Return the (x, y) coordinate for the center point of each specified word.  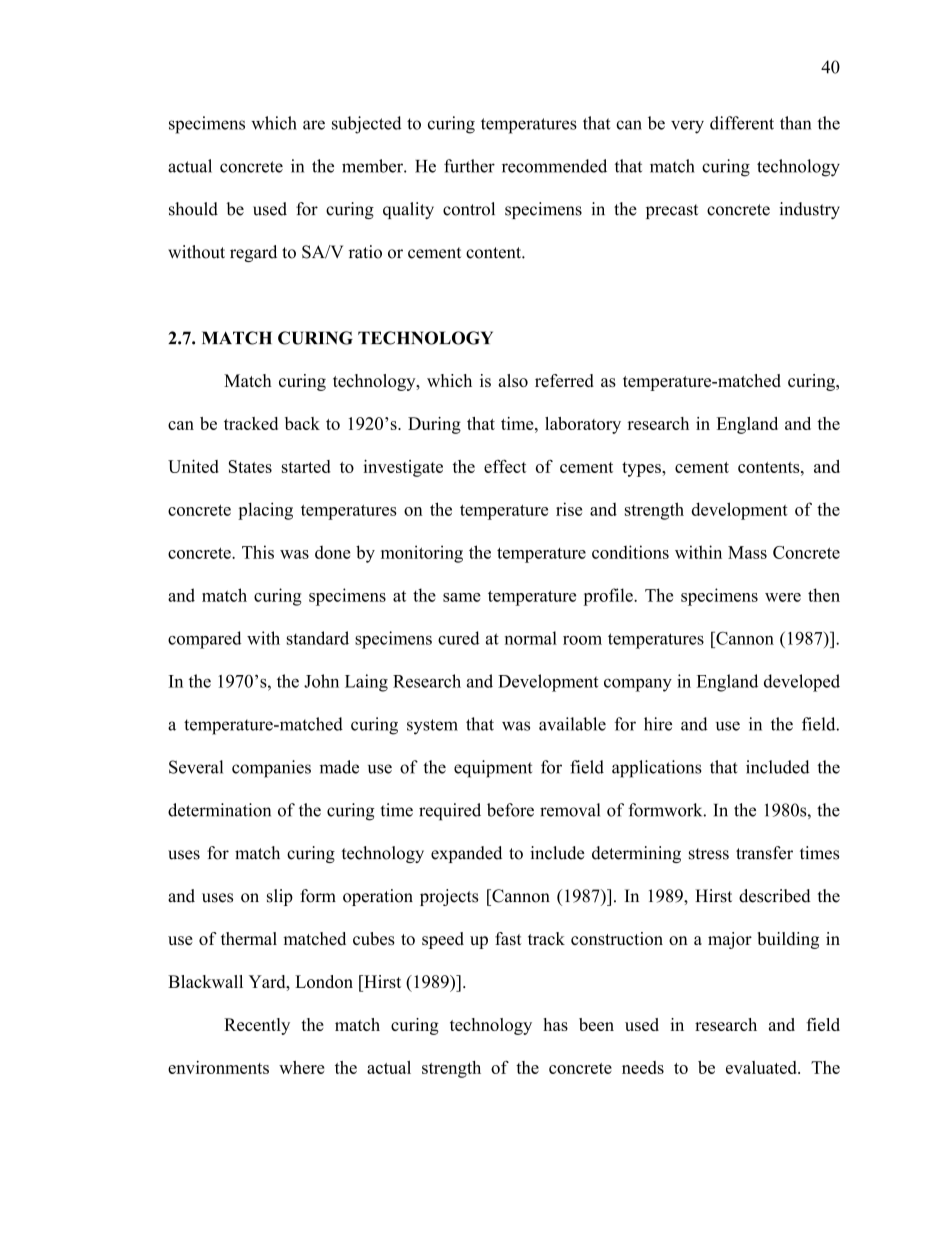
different (742, 123)
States (250, 466)
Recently (257, 1026)
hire (658, 724)
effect (505, 466)
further (469, 166)
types (642, 469)
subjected (367, 125)
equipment (493, 769)
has (555, 1024)
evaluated (762, 1067)
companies (271, 769)
